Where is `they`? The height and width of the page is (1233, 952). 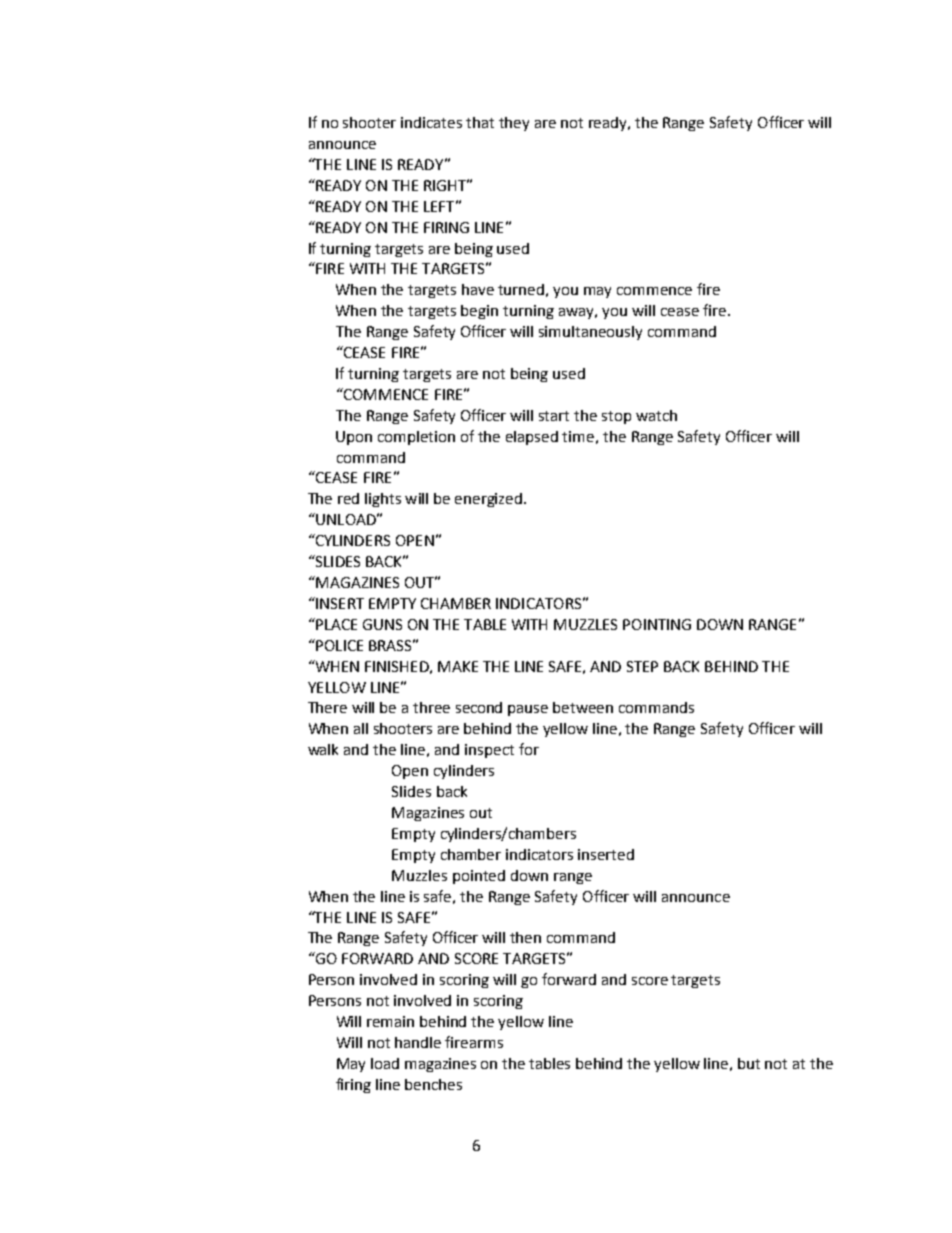
they is located at coordinates (514, 124).
